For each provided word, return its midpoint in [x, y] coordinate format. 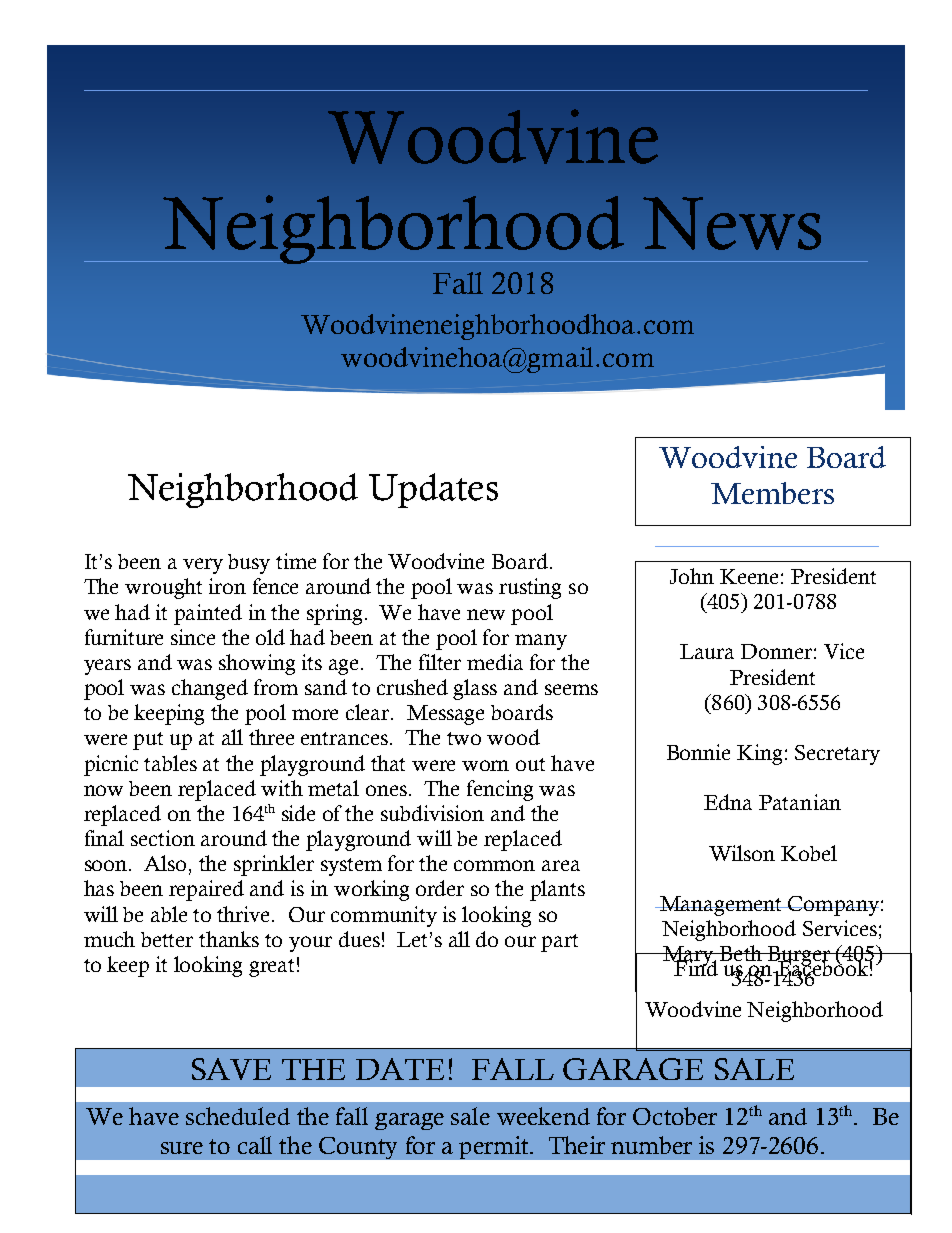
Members [772, 493]
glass [475, 689]
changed [210, 689]
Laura [707, 651]
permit [495, 1147]
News [732, 223]
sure [182, 1148]
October [675, 1116]
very [203, 566]
